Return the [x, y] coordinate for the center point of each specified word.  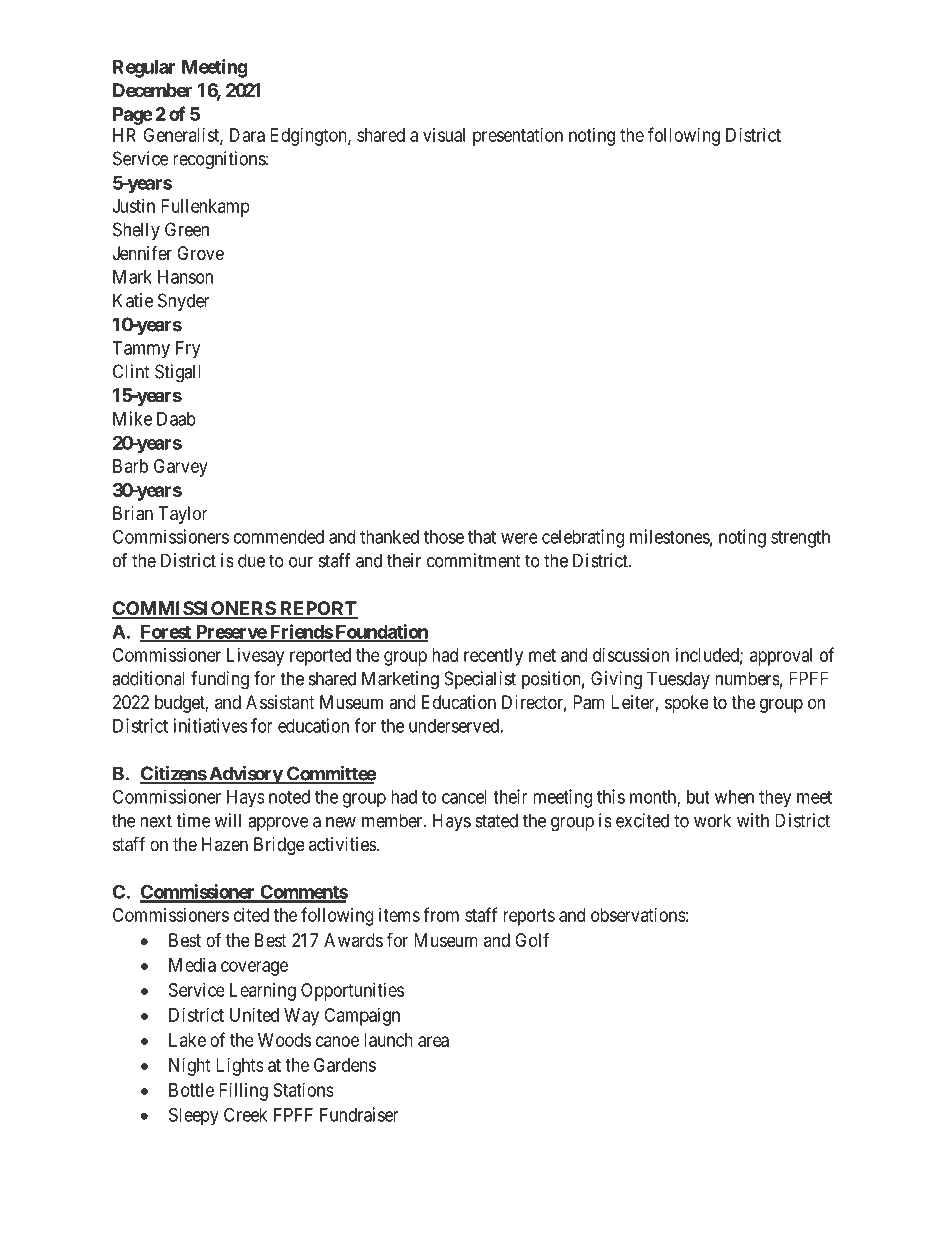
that [482, 537]
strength [800, 539]
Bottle [191, 1090]
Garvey [181, 468]
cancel [464, 797]
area [433, 1041]
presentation [518, 137]
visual [444, 135]
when [734, 797]
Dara [247, 135]
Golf [532, 939]
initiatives [210, 725]
